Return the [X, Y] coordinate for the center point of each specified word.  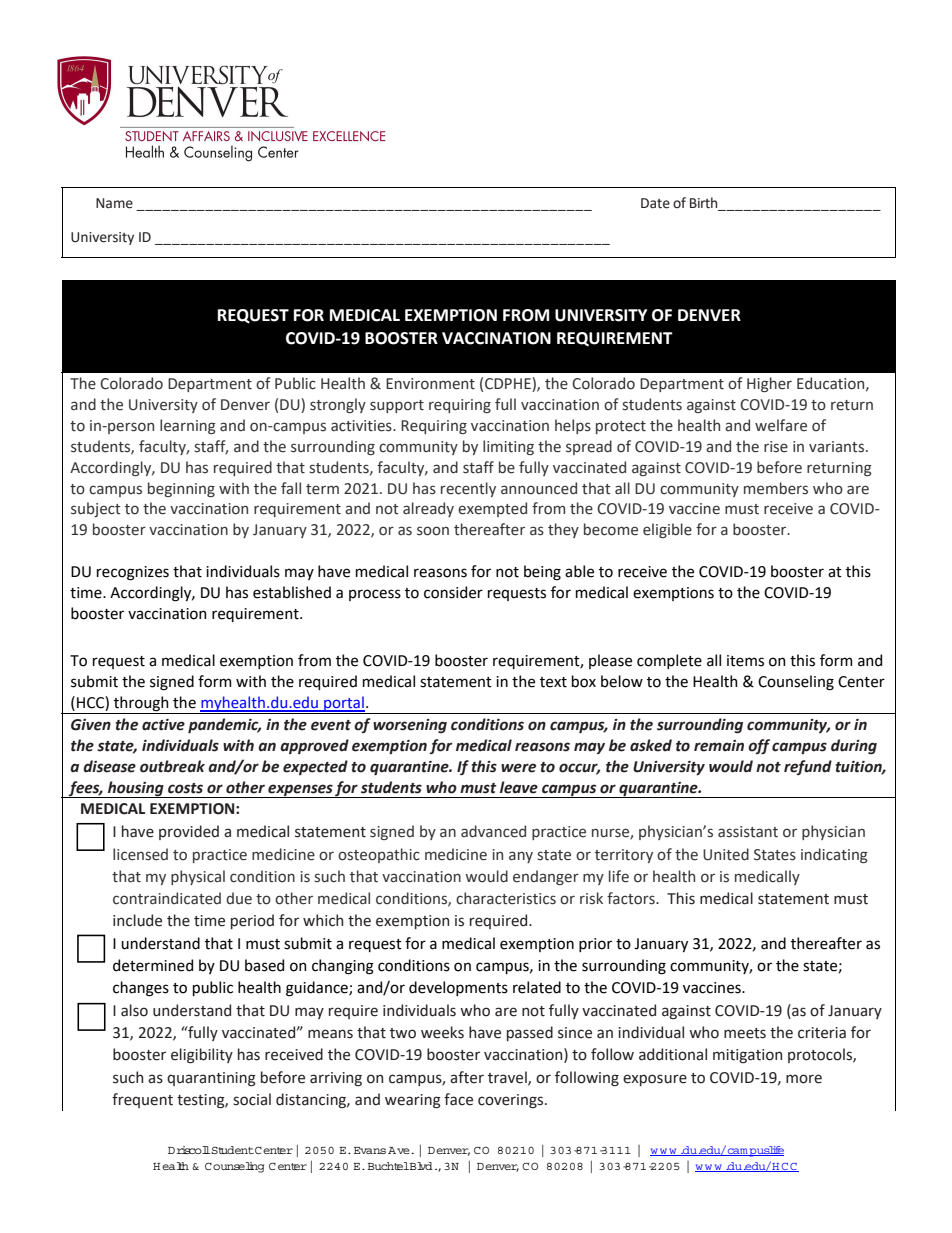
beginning [181, 489]
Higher [769, 384]
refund [808, 767]
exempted [492, 509]
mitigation [747, 1056]
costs [185, 788]
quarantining [211, 1079]
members [776, 488]
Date [655, 203]
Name [114, 203]
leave [519, 787]
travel [508, 1078]
